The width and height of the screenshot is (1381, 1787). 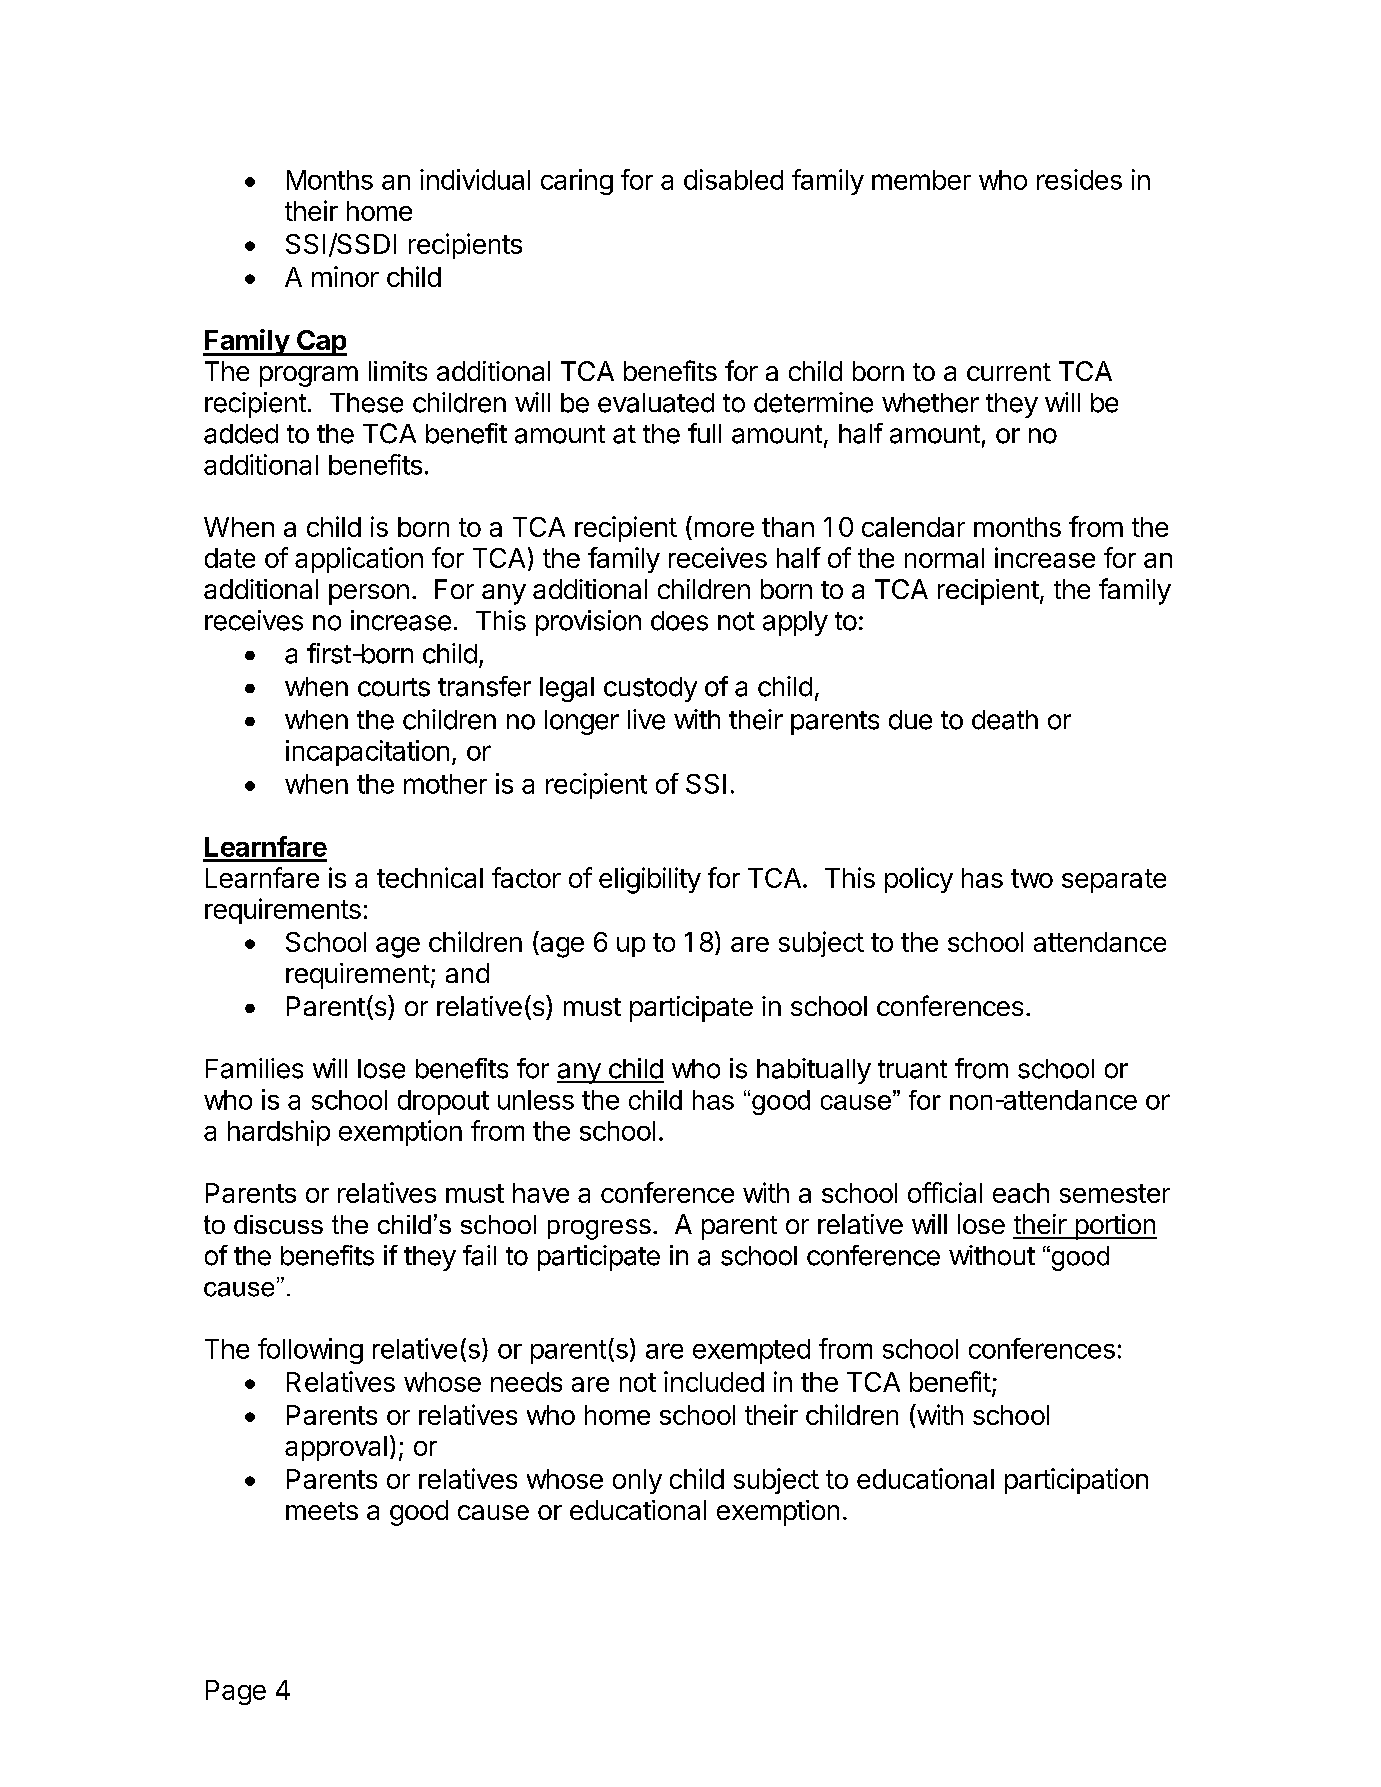 I want to click on minor, so click(x=345, y=276).
